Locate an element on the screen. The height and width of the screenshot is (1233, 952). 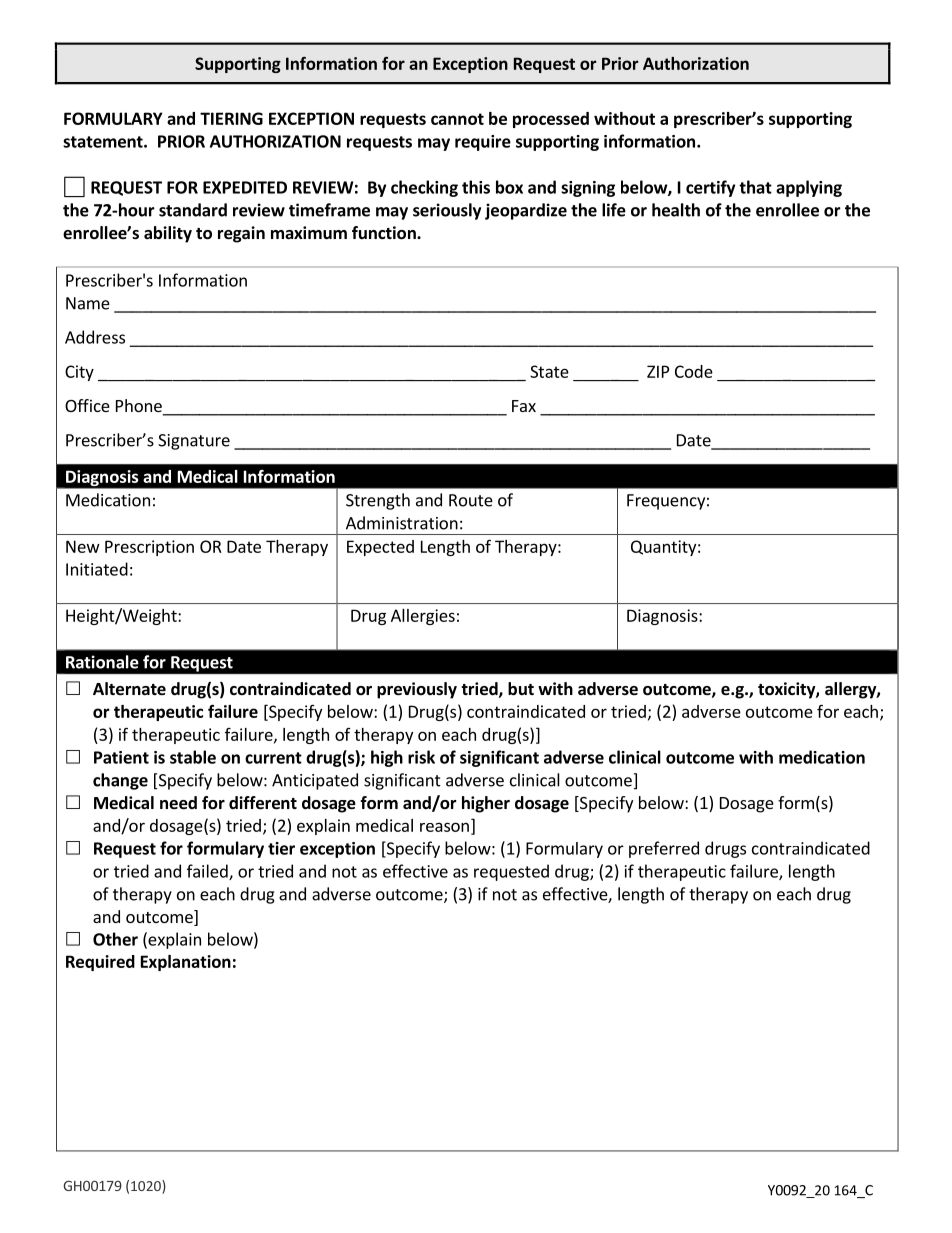
previously is located at coordinates (417, 690).
